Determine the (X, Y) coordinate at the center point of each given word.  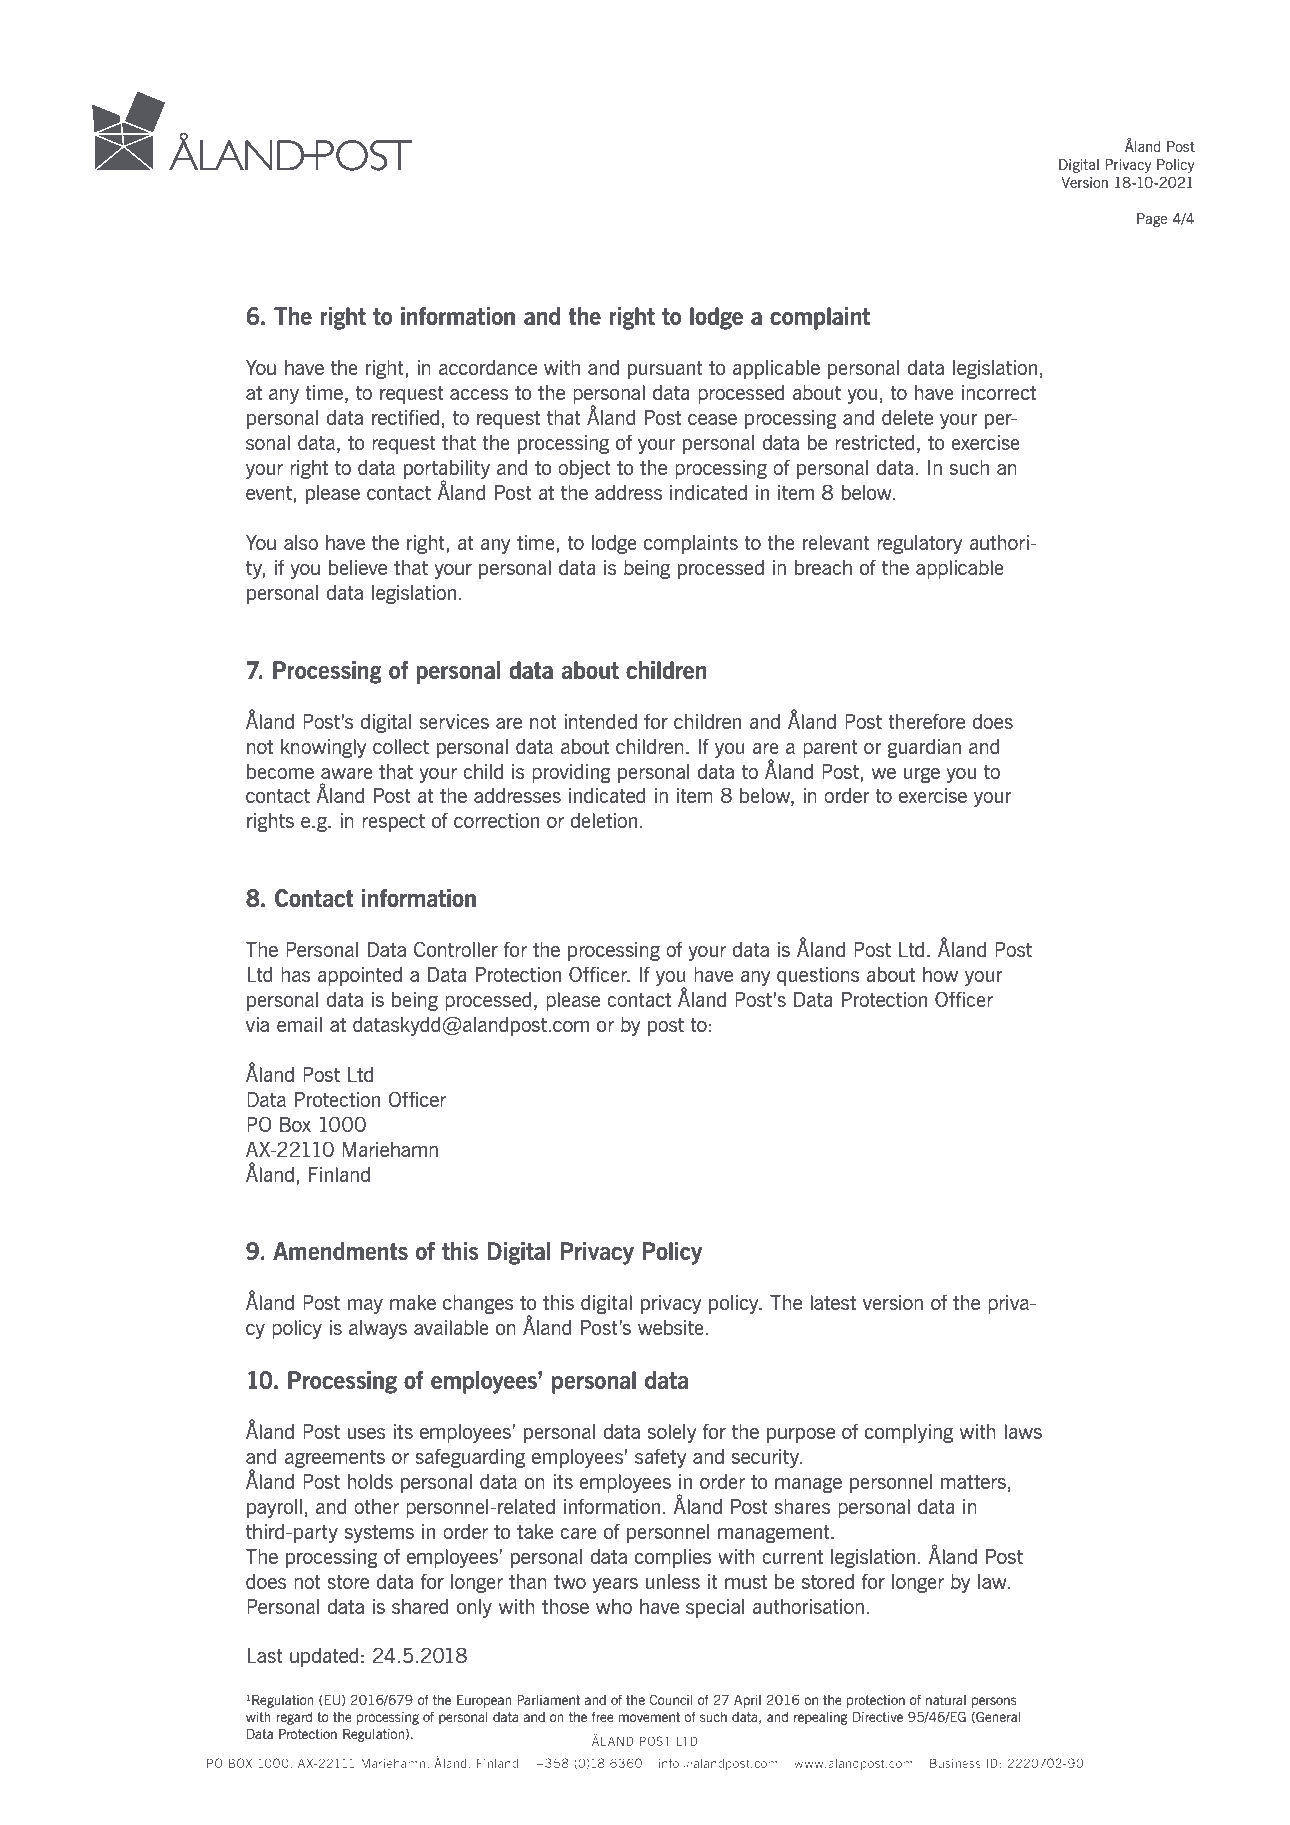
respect (393, 822)
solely (672, 1433)
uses (366, 1433)
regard (294, 1718)
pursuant (665, 369)
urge (922, 775)
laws (1023, 1431)
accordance (488, 367)
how (940, 974)
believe (358, 567)
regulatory (919, 544)
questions (818, 976)
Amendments (340, 1251)
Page (1152, 220)
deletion (603, 820)
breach (823, 567)
